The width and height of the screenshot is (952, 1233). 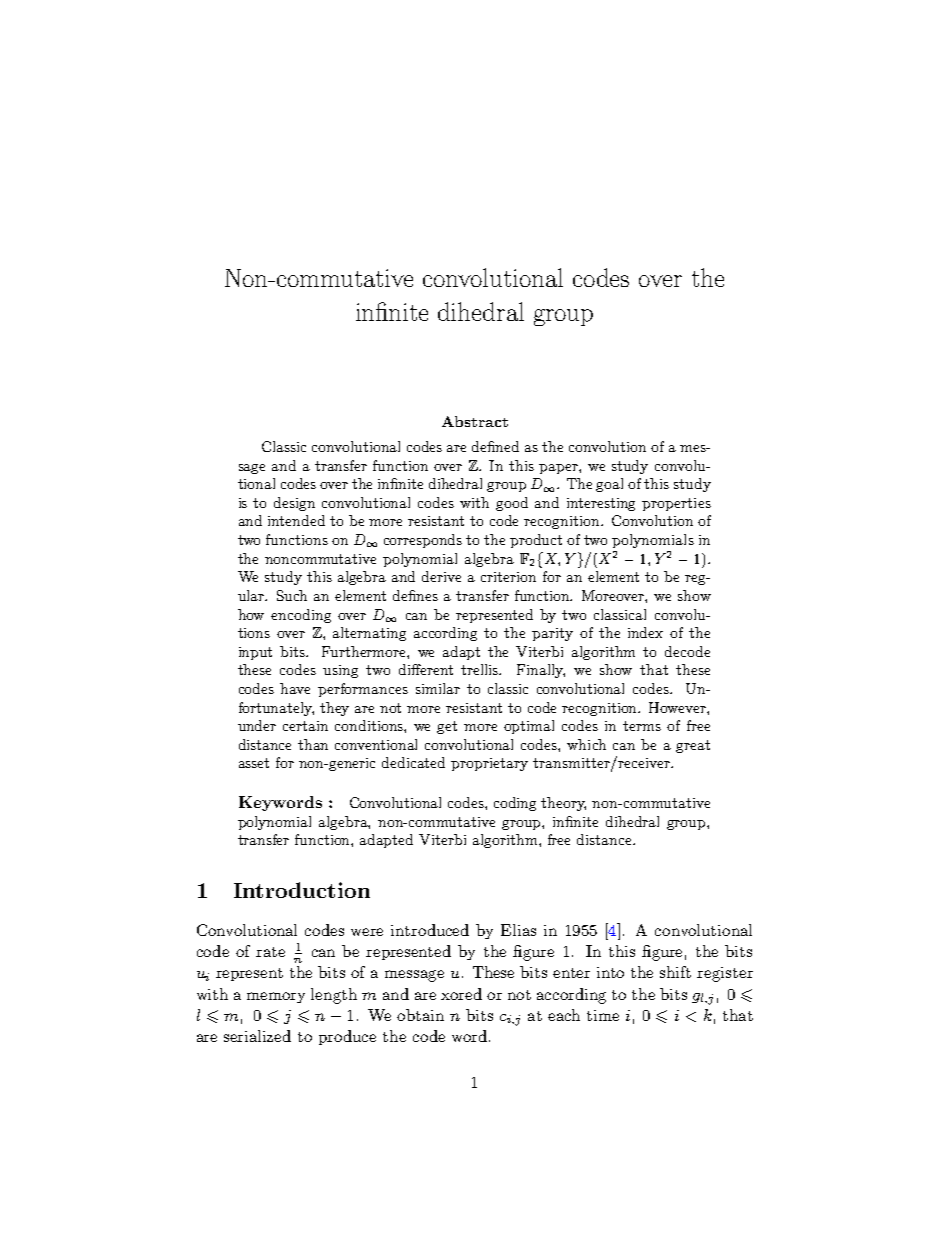 I want to click on time, so click(x=603, y=1015).
